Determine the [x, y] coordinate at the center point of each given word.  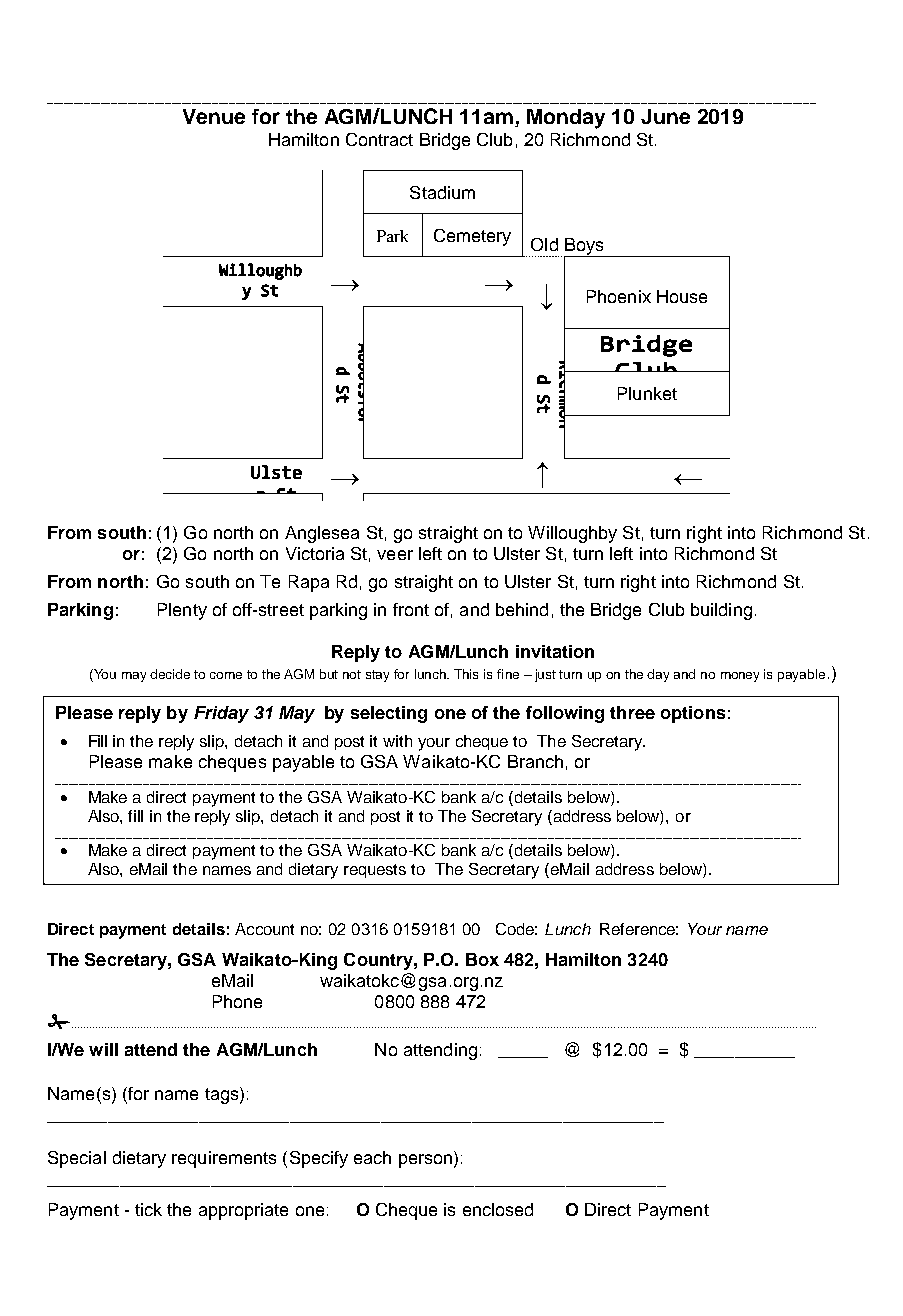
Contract [379, 139]
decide [170, 674]
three [632, 712]
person [425, 1161]
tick [148, 1209]
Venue [214, 116]
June [665, 116]
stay [377, 676]
